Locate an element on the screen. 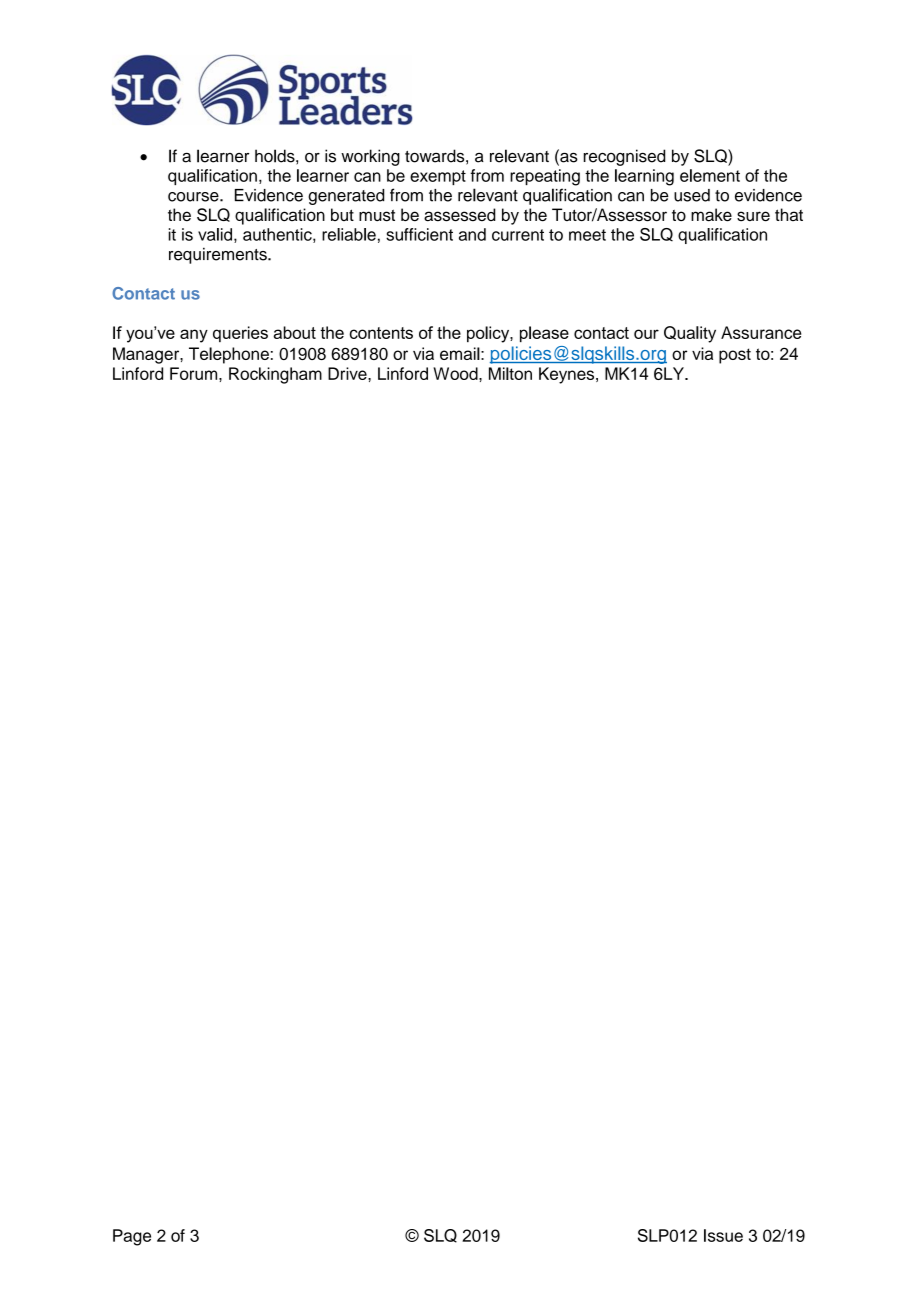 The width and height of the screenshot is (924, 1308). Wood is located at coordinates (456, 373).
